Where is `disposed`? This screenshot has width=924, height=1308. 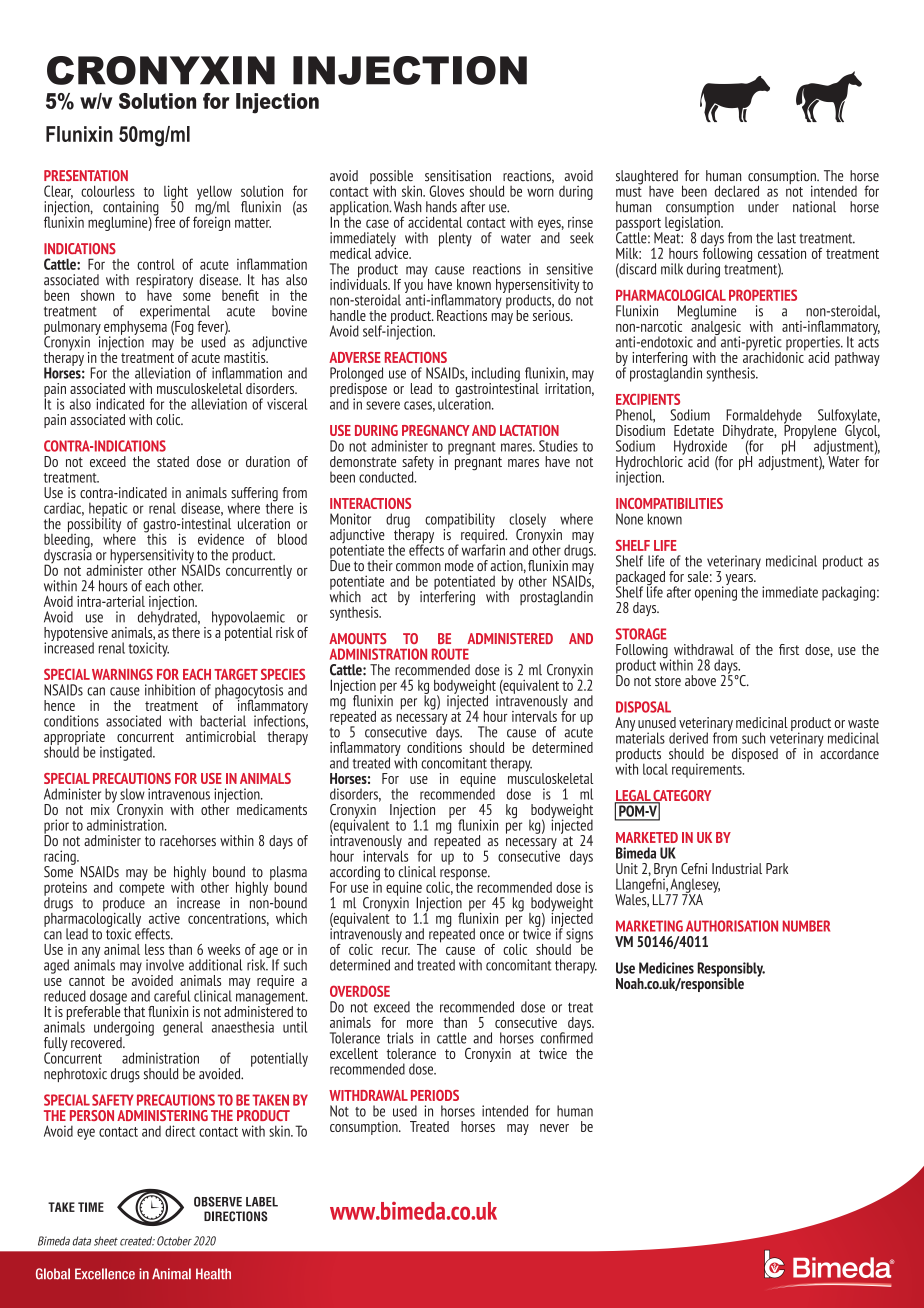 disposed is located at coordinates (755, 755).
